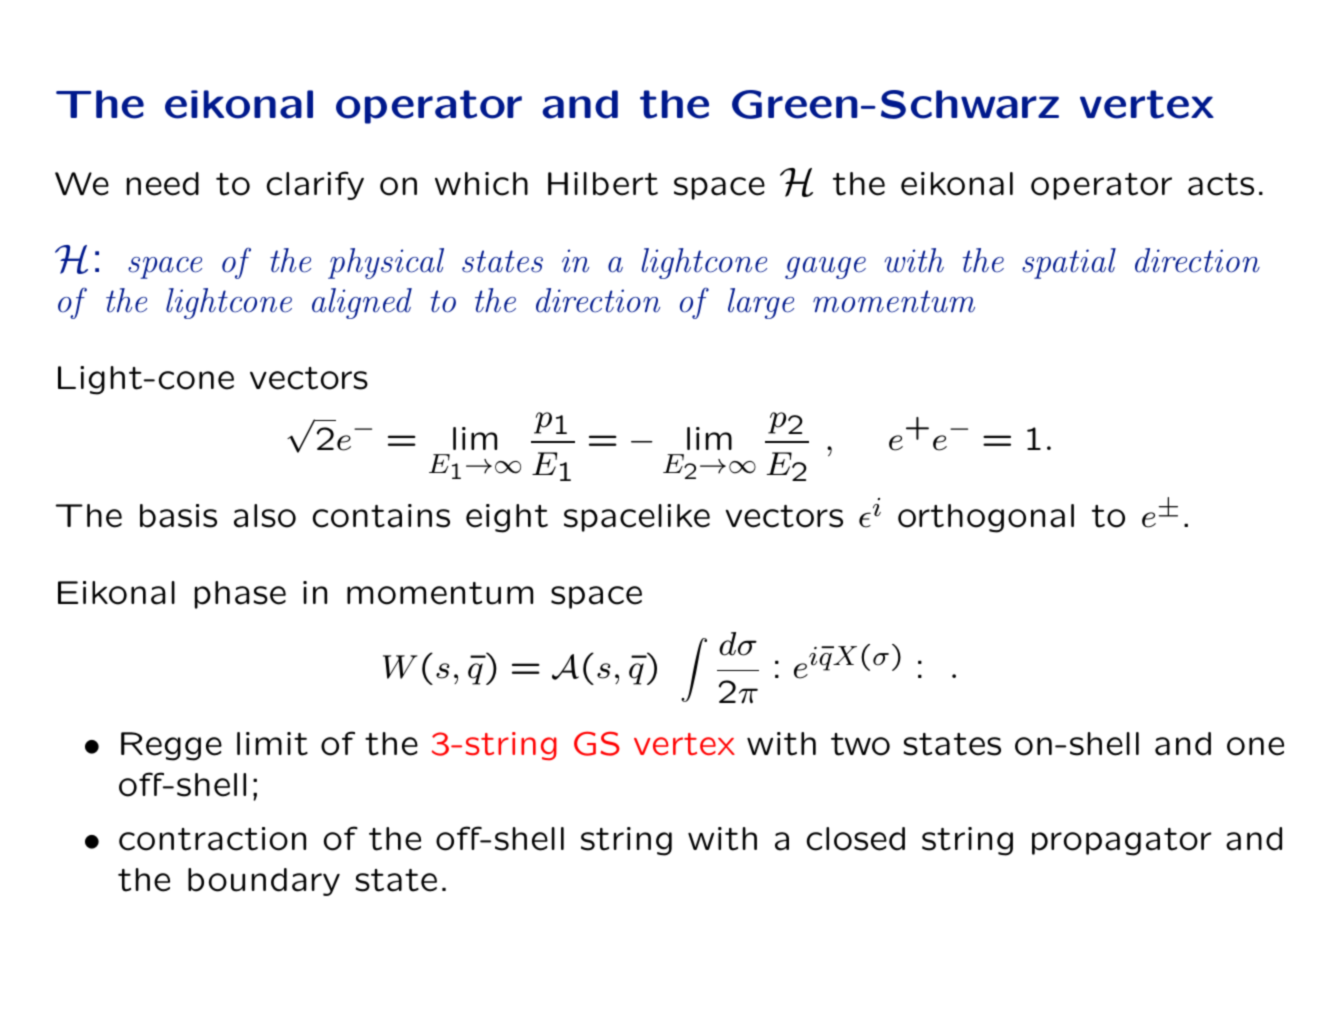  What do you see at coordinates (507, 518) in the screenshot?
I see `eight` at bounding box center [507, 518].
